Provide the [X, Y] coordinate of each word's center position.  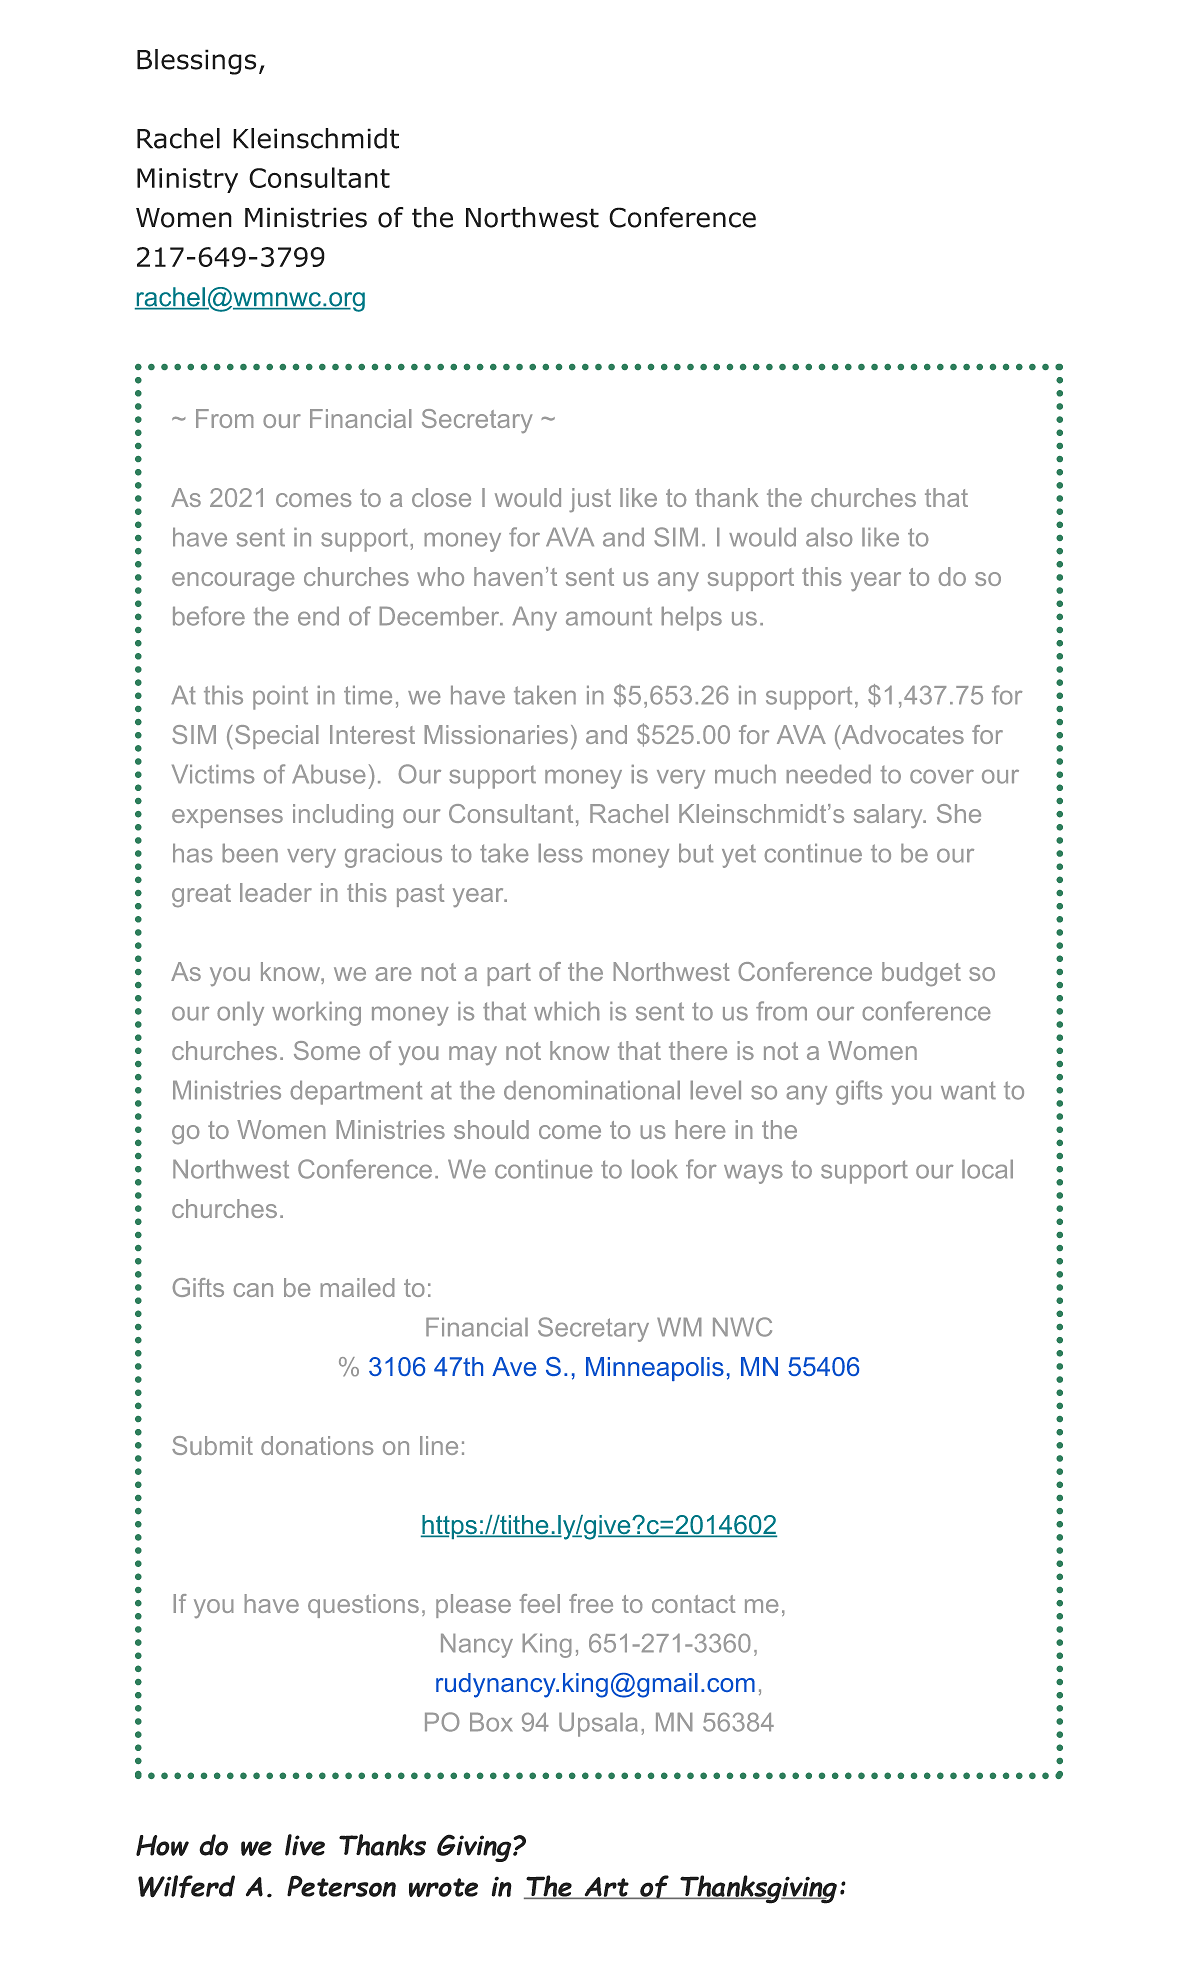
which [566, 1011]
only [240, 1014]
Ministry [187, 180]
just [590, 500]
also [829, 537]
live [305, 1845]
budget [921, 974]
